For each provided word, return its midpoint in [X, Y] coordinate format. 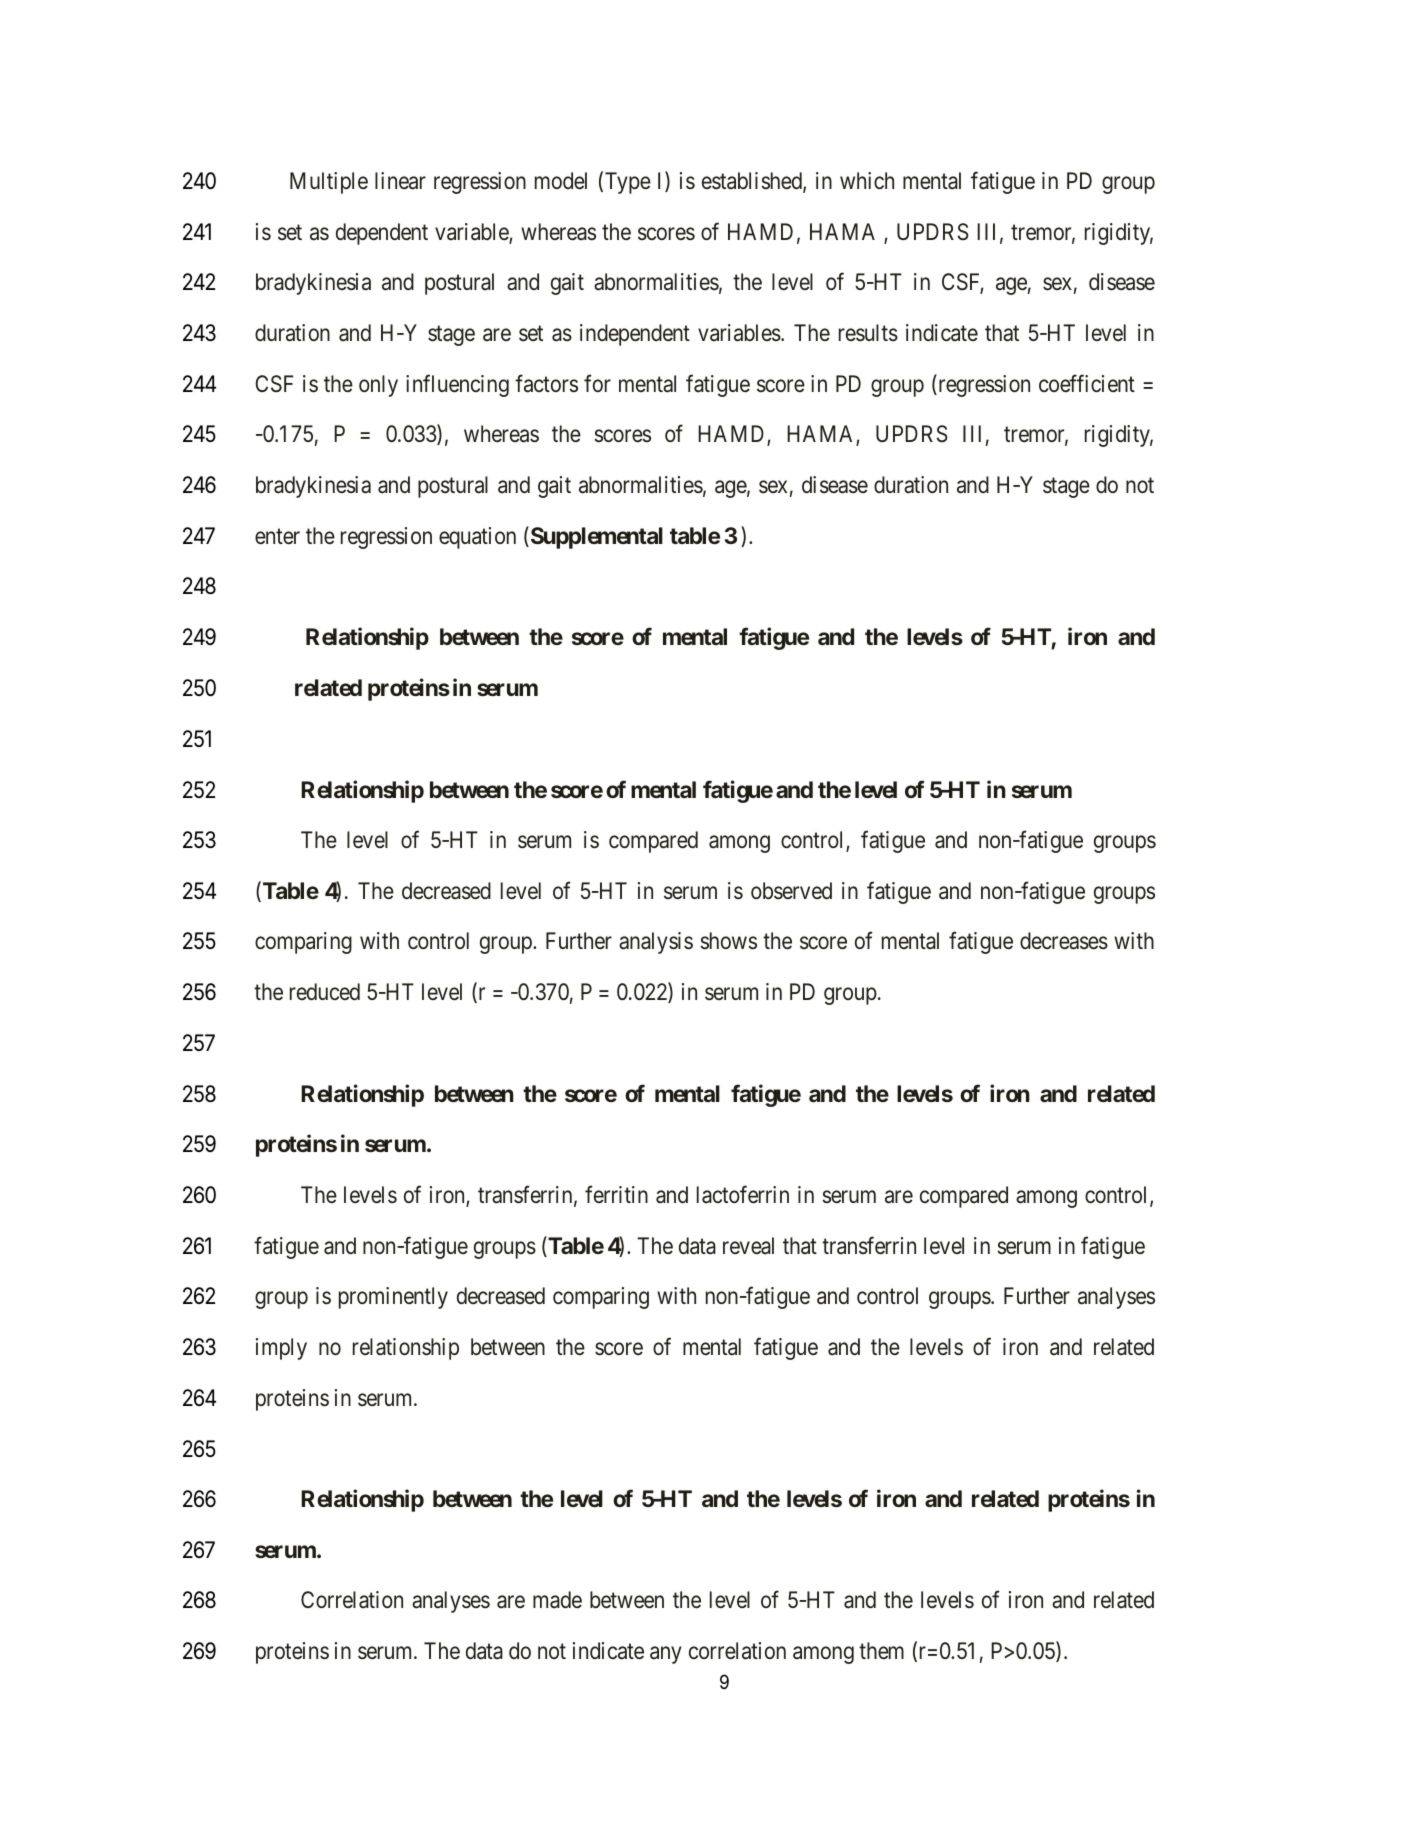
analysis [656, 943]
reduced [325, 992]
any [666, 1655]
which [867, 181]
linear [400, 181]
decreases [1064, 941]
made [557, 1600]
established [753, 182]
